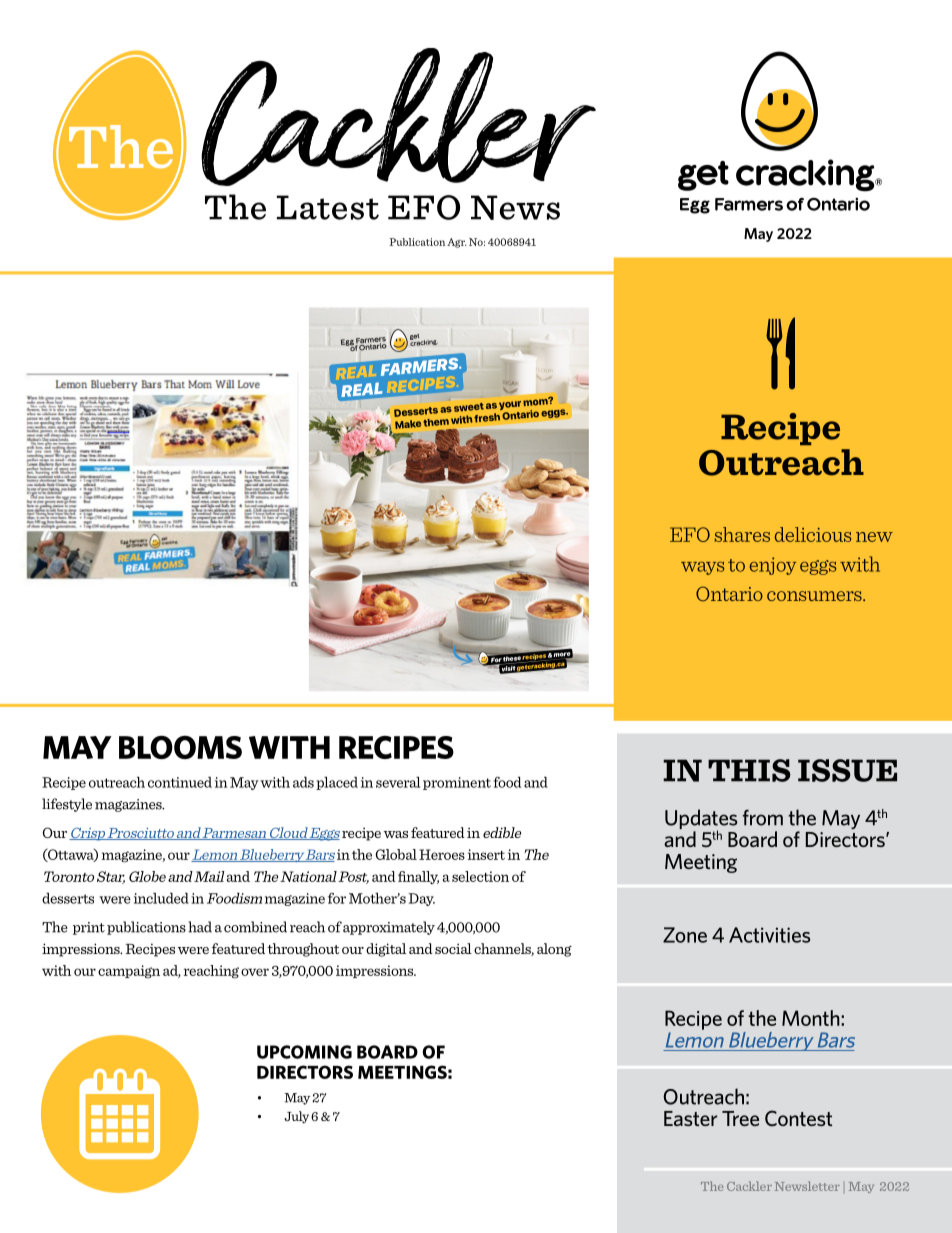  I want to click on delicious, so click(813, 534).
